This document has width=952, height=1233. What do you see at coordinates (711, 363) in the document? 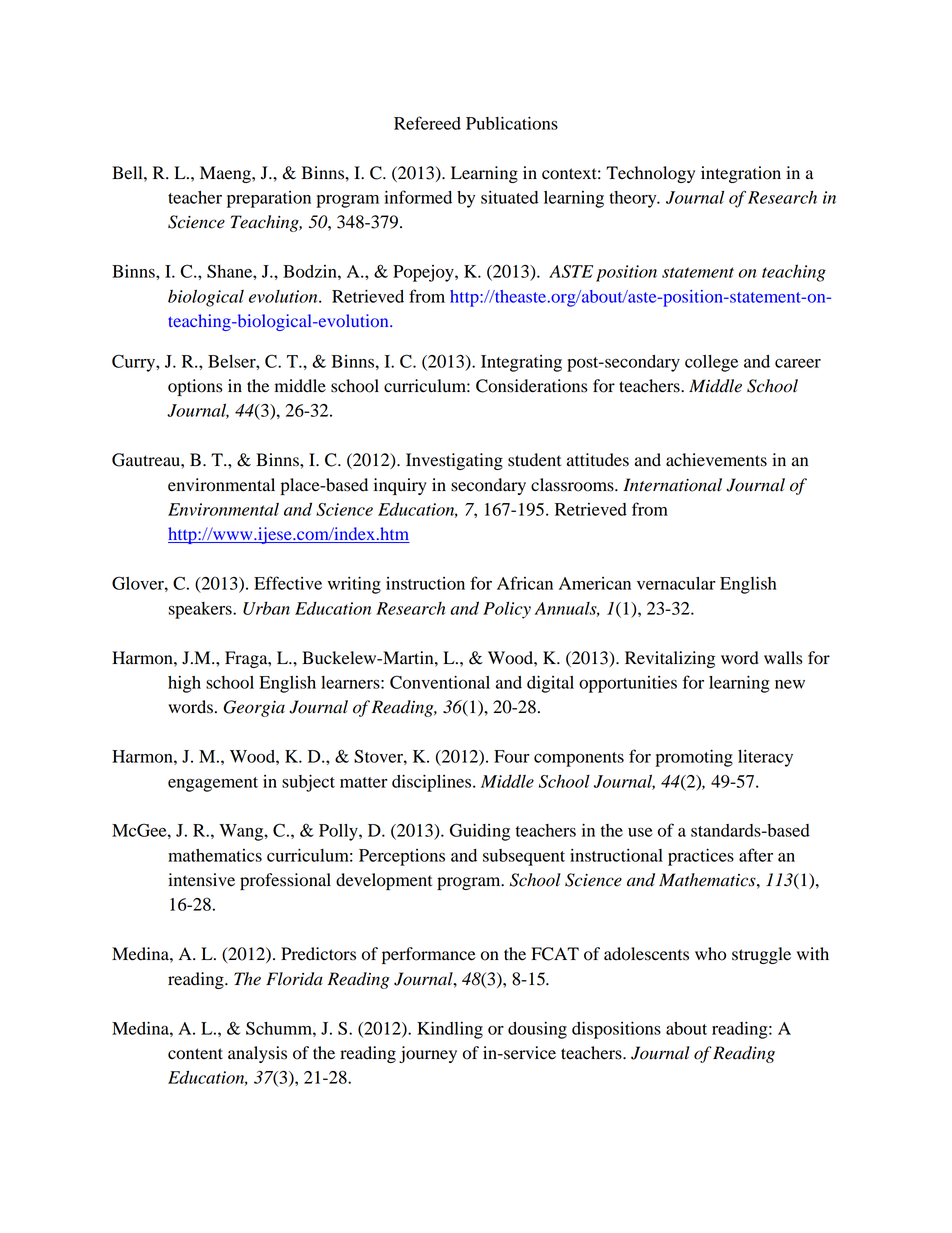
I see `college` at bounding box center [711, 363].
